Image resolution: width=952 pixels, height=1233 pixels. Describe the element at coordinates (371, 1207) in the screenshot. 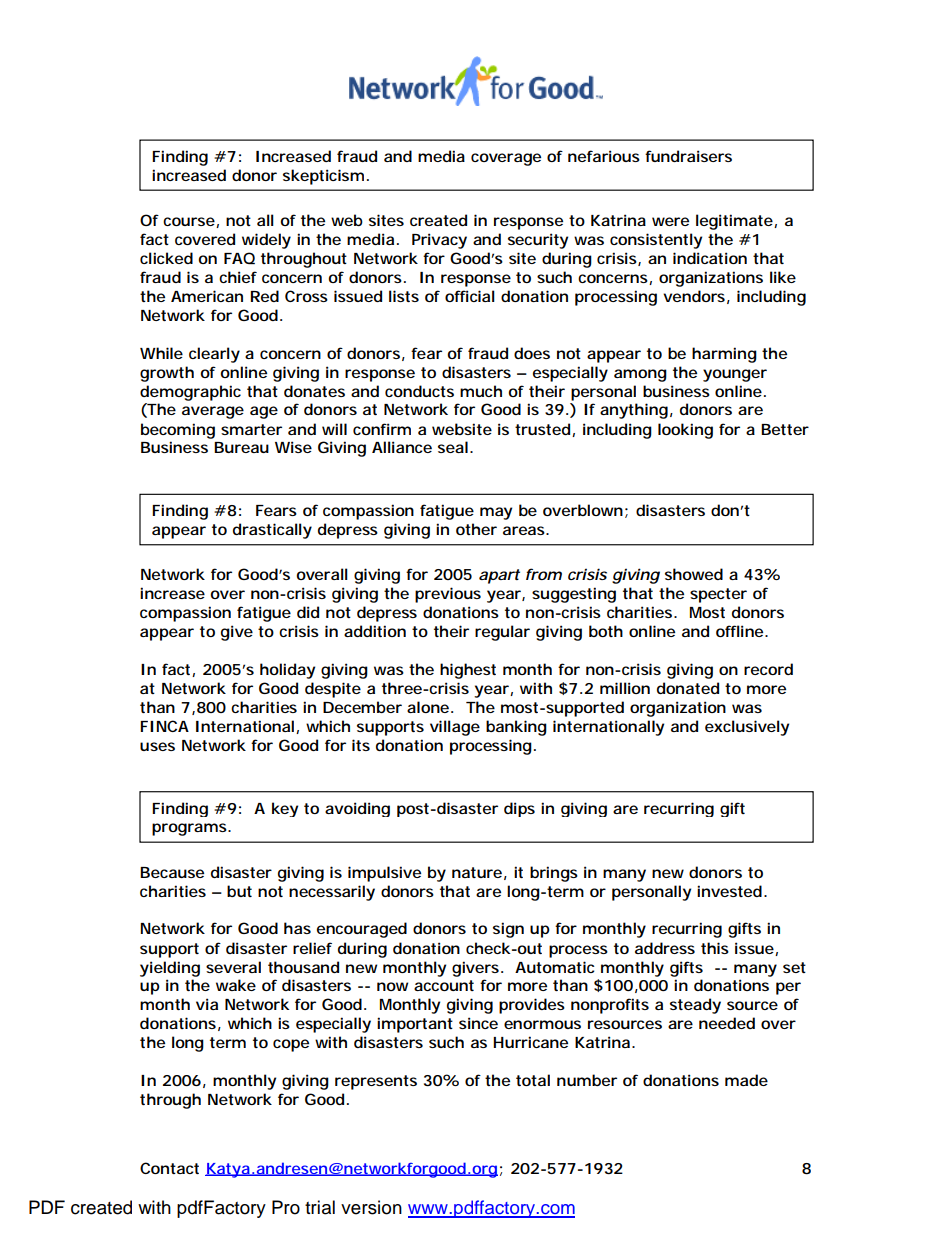

I see `version` at that location.
